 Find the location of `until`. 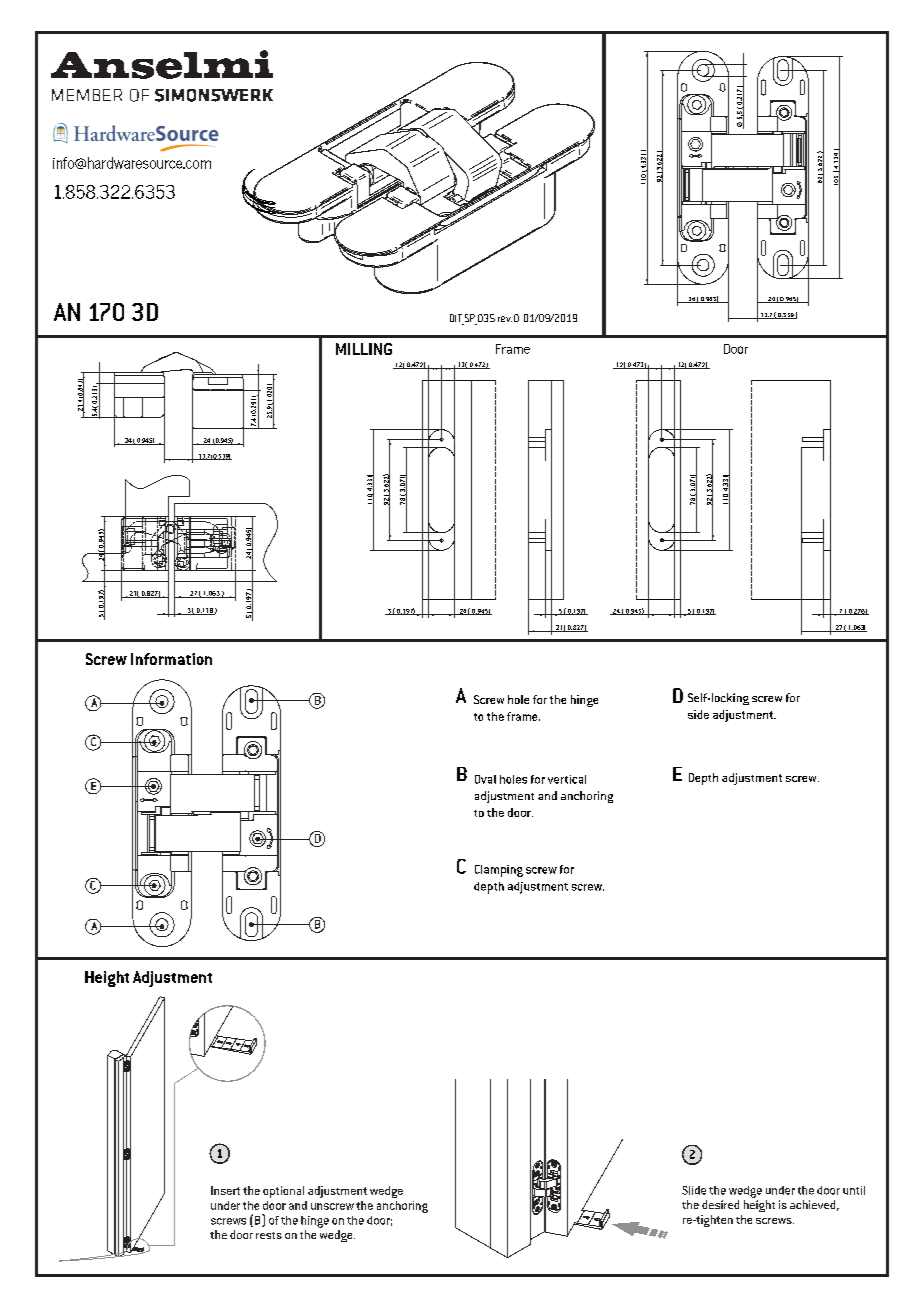

until is located at coordinates (854, 1190).
